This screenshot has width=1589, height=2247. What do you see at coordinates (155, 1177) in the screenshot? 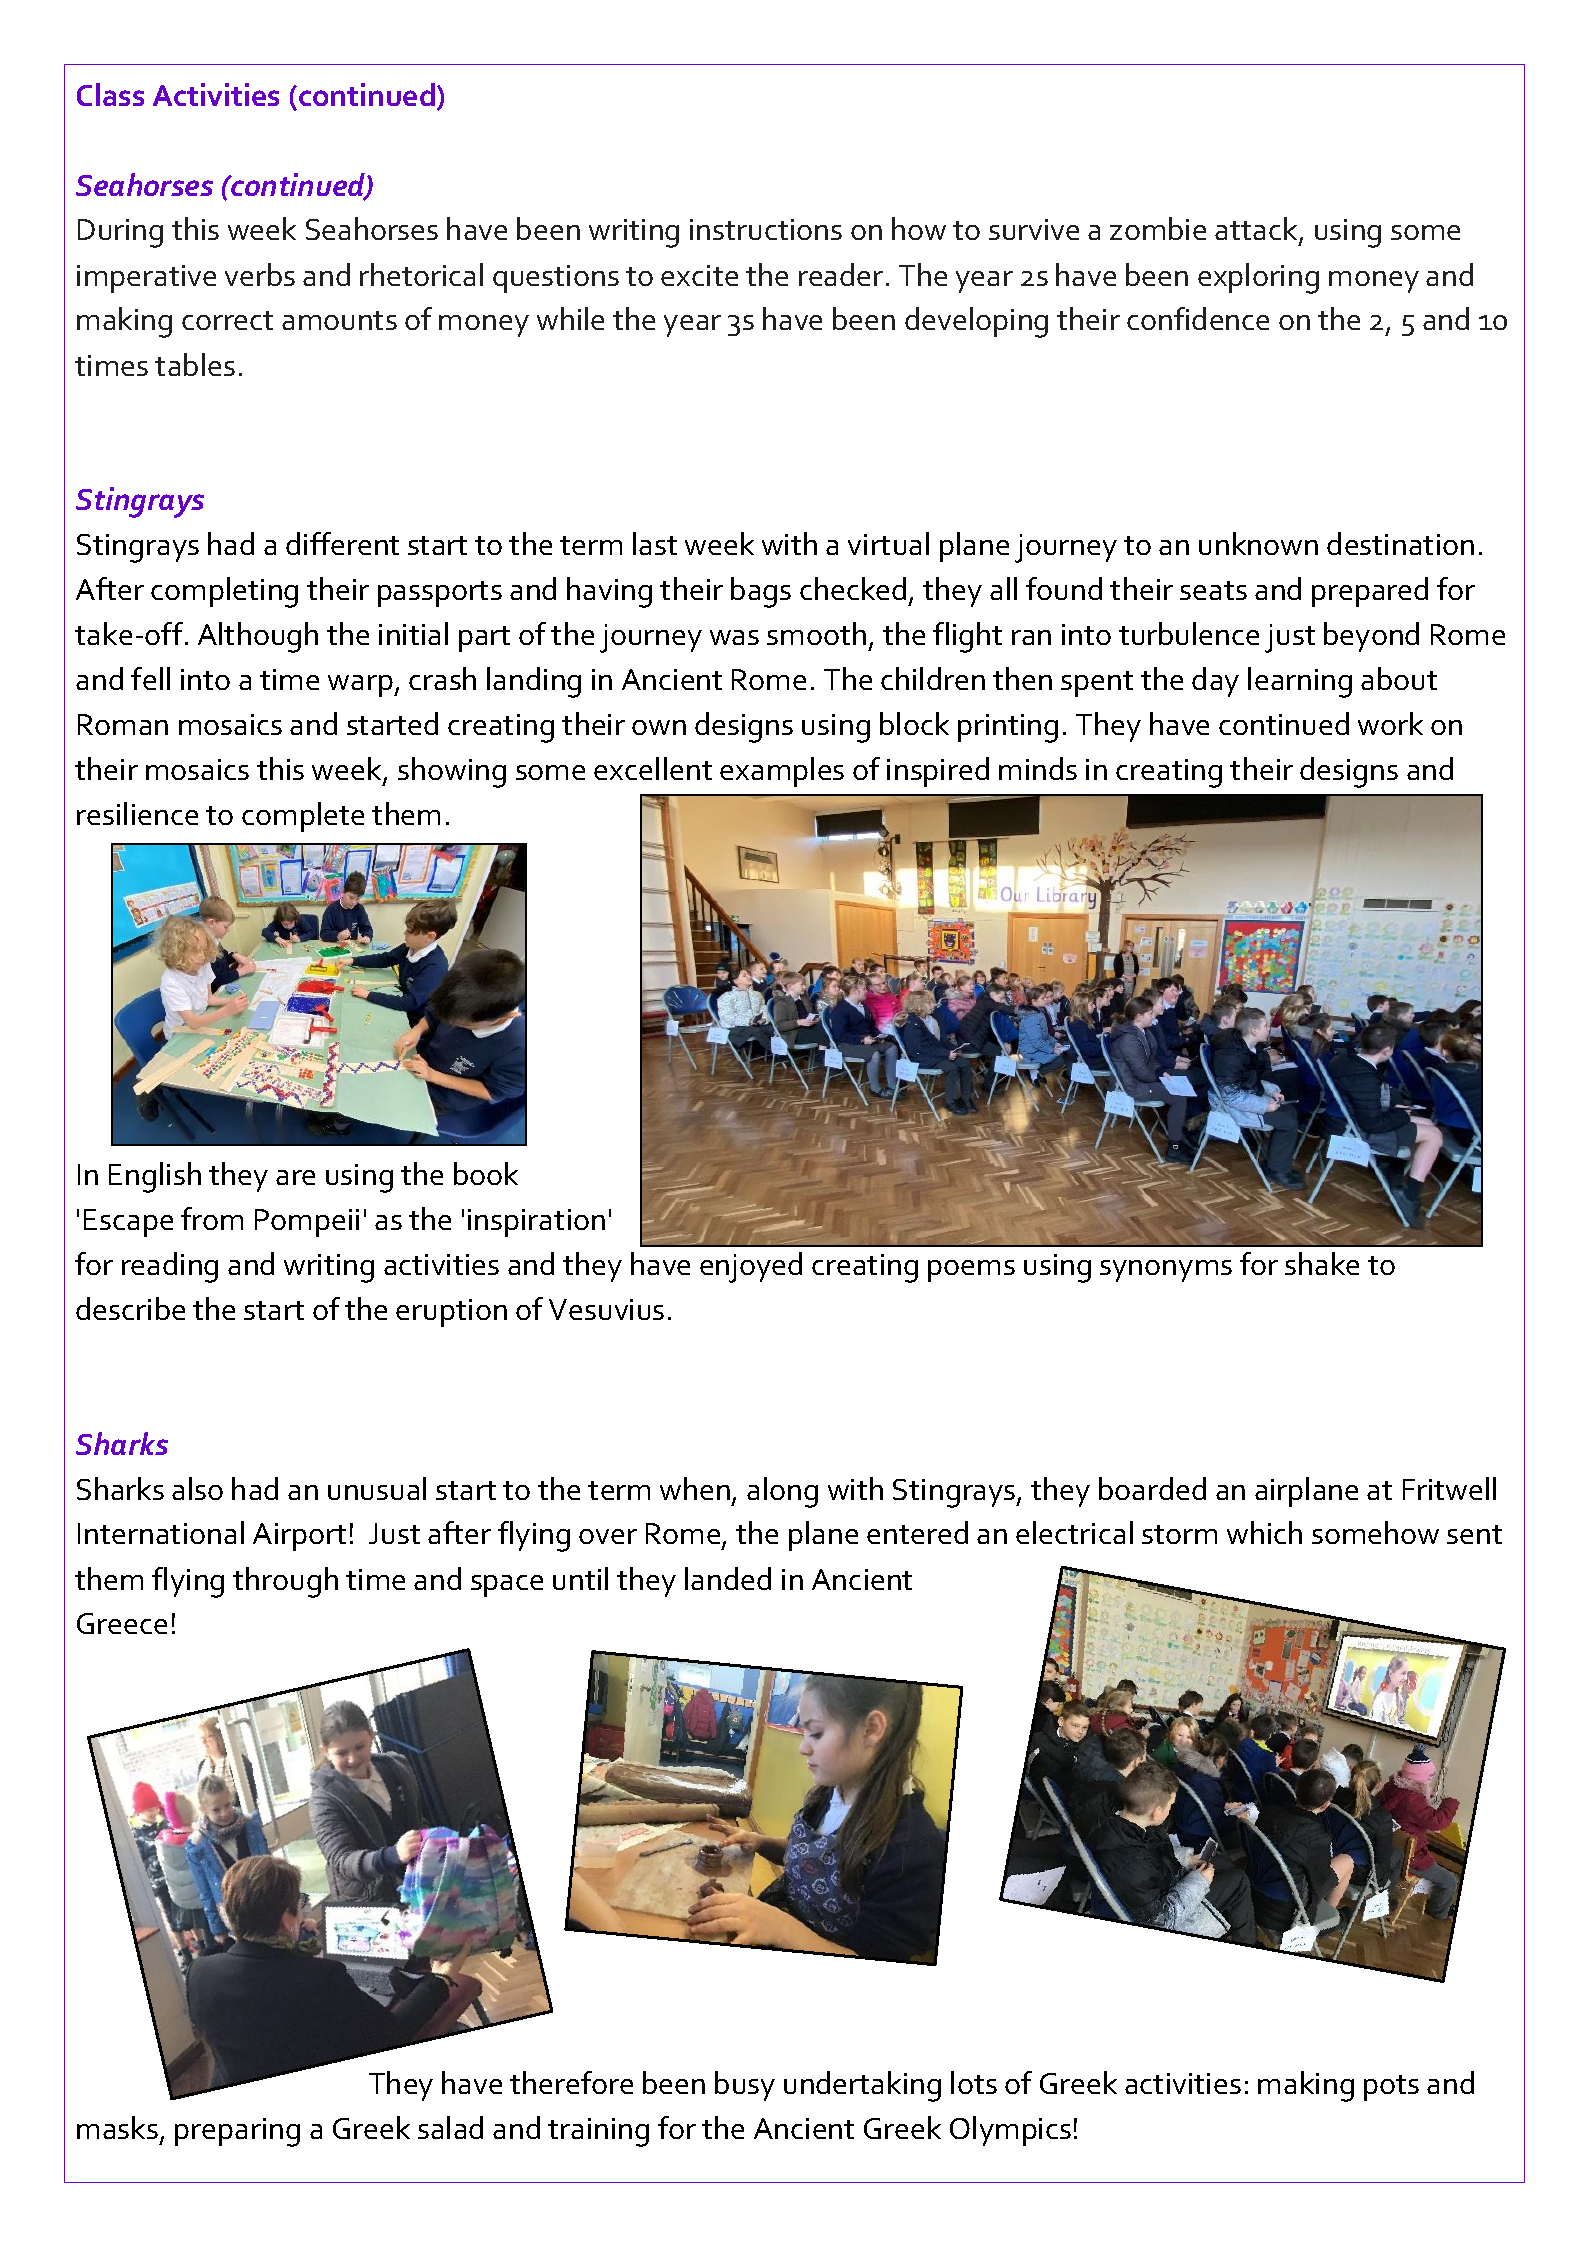
I see `English` at bounding box center [155, 1177].
